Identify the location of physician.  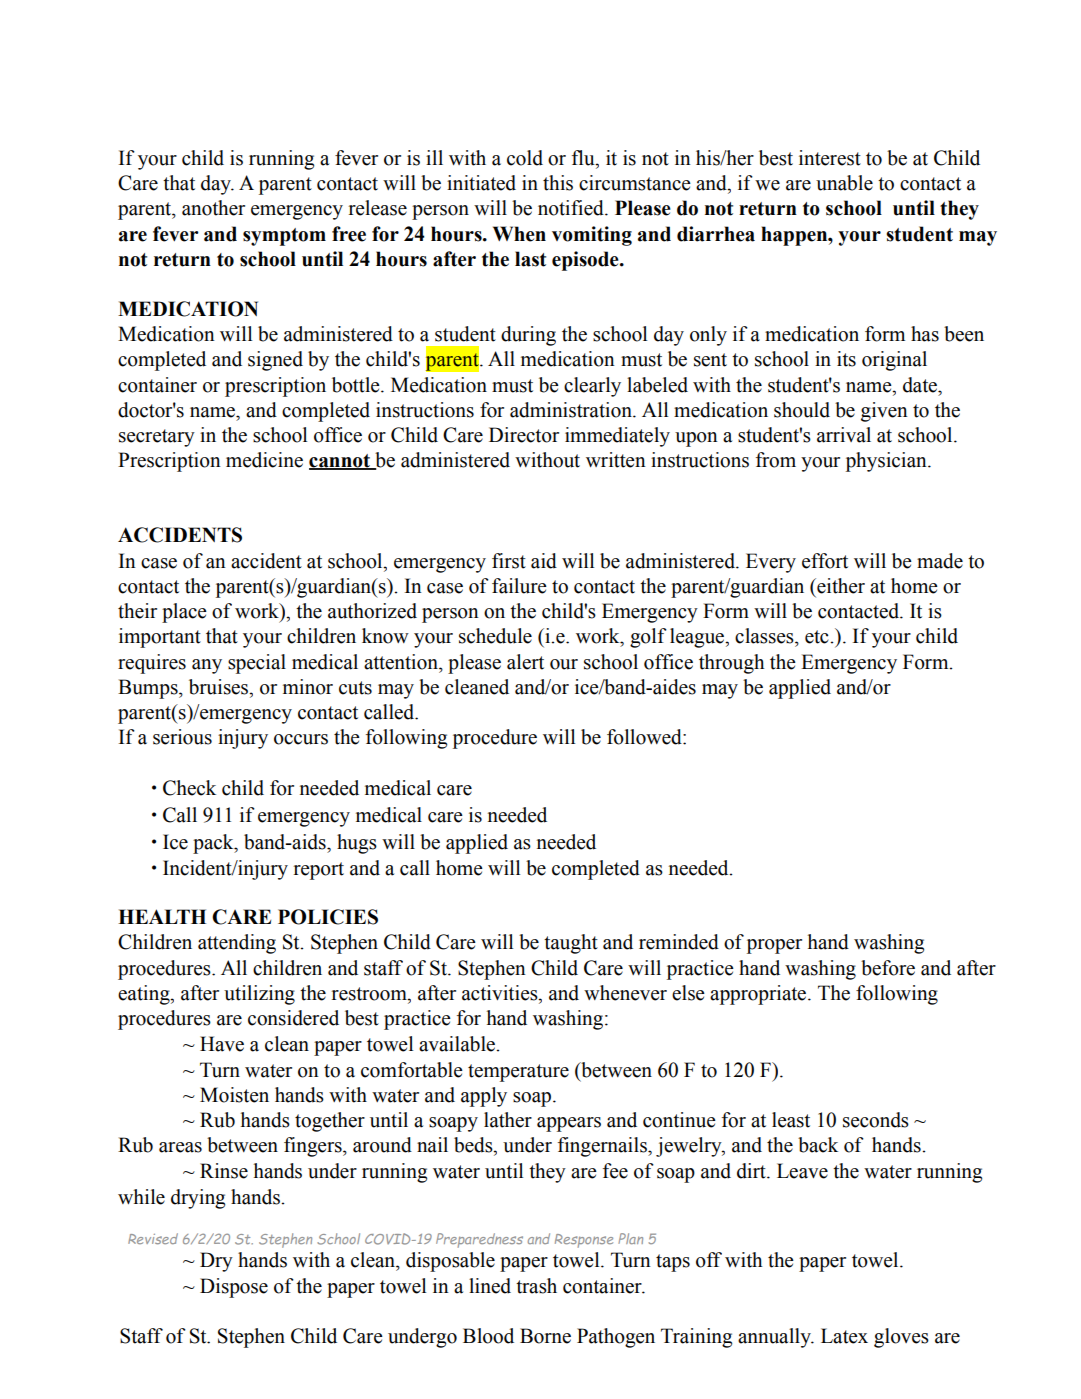
(887, 462).
